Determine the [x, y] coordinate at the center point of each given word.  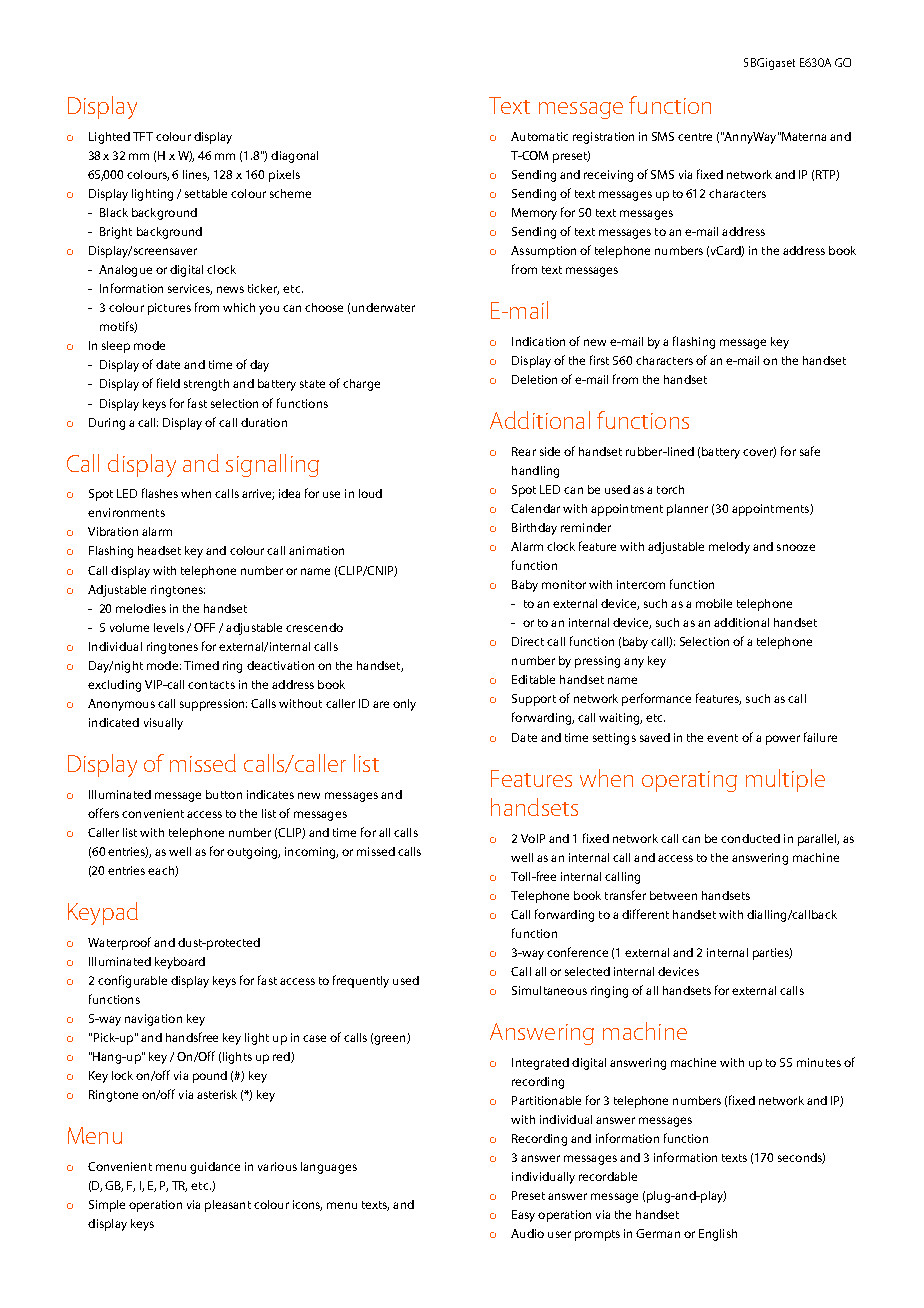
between [673, 895]
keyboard [180, 963]
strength [206, 385]
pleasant [228, 1206]
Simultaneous [549, 990]
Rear [524, 451]
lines [196, 175]
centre [695, 137]
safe [810, 451]
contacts [211, 685]
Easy [523, 1216]
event [722, 738]
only [404, 705]
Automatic [539, 136]
